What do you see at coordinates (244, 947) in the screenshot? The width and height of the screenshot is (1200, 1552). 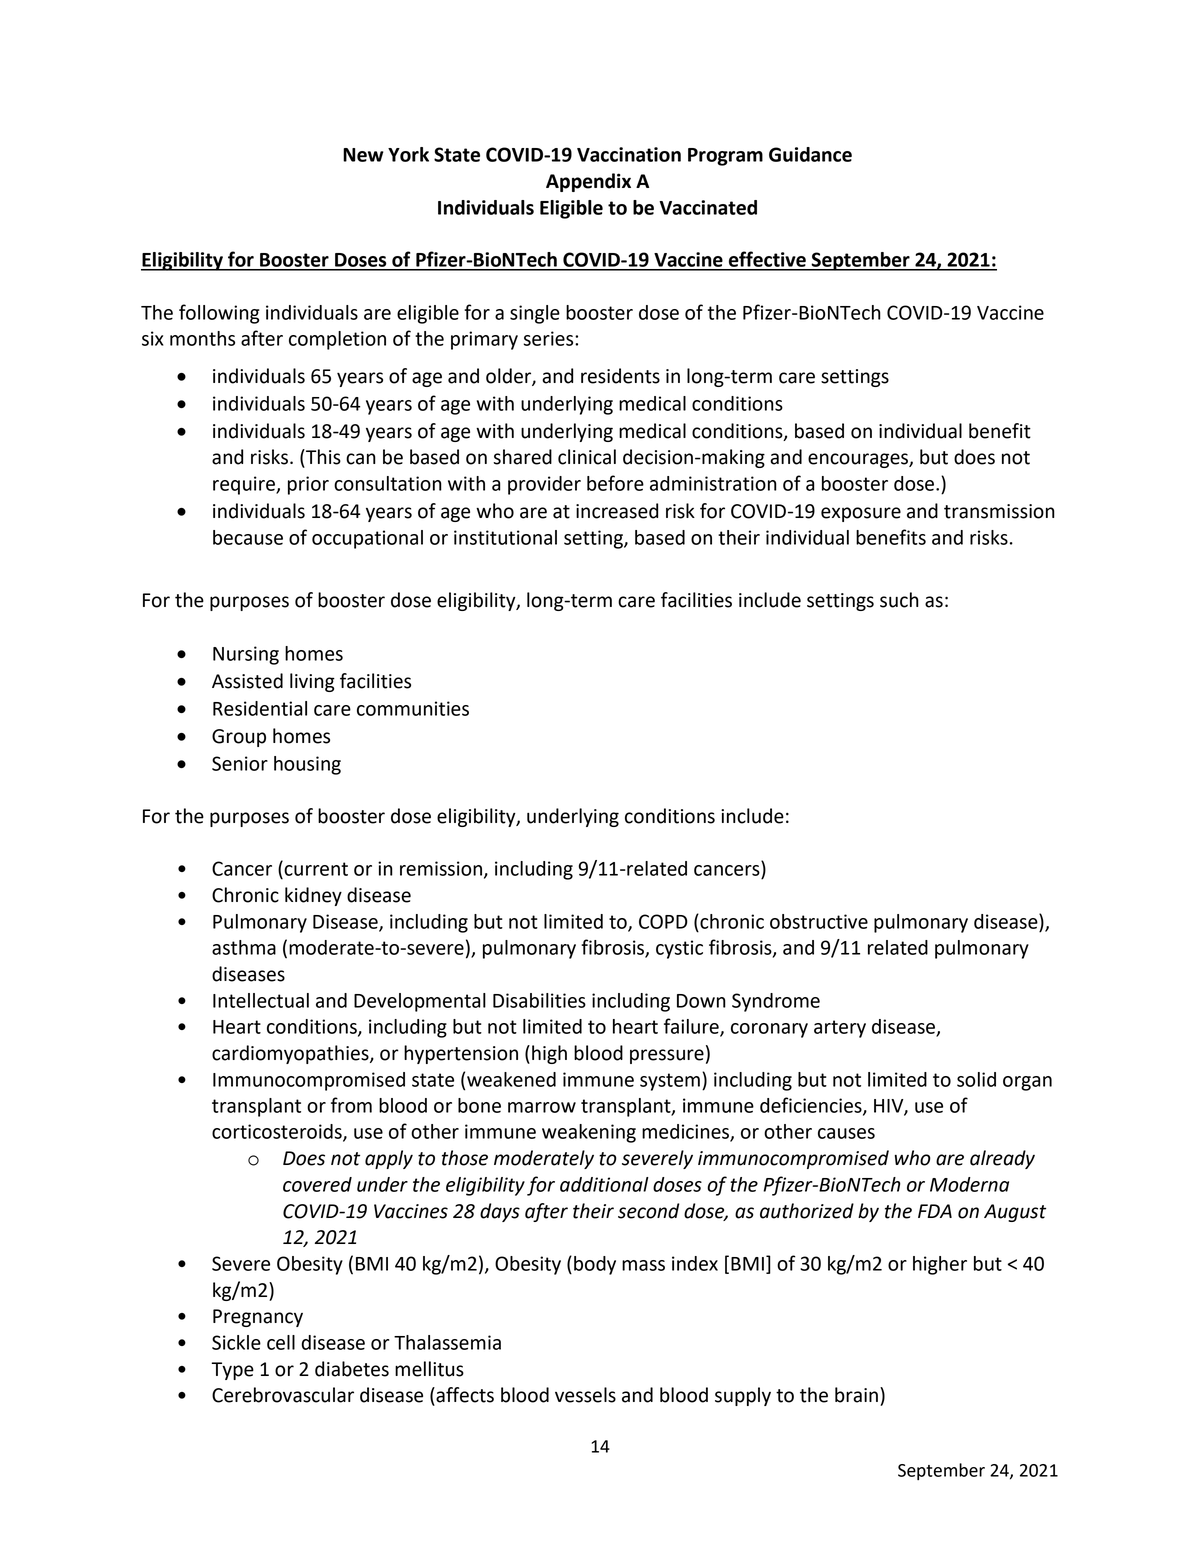 I see `asthma` at bounding box center [244, 947].
